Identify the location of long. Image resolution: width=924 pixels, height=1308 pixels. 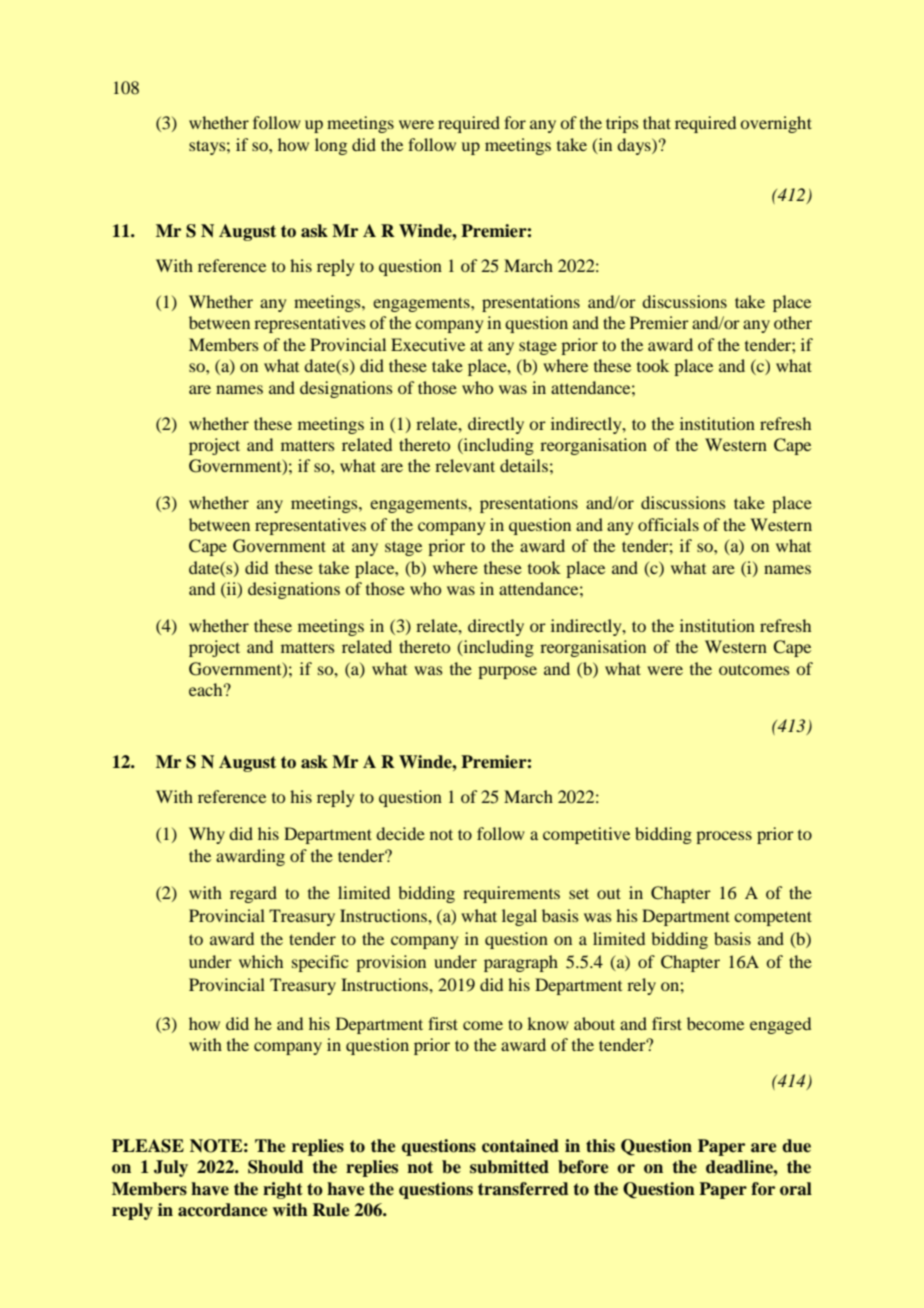
(331, 146).
